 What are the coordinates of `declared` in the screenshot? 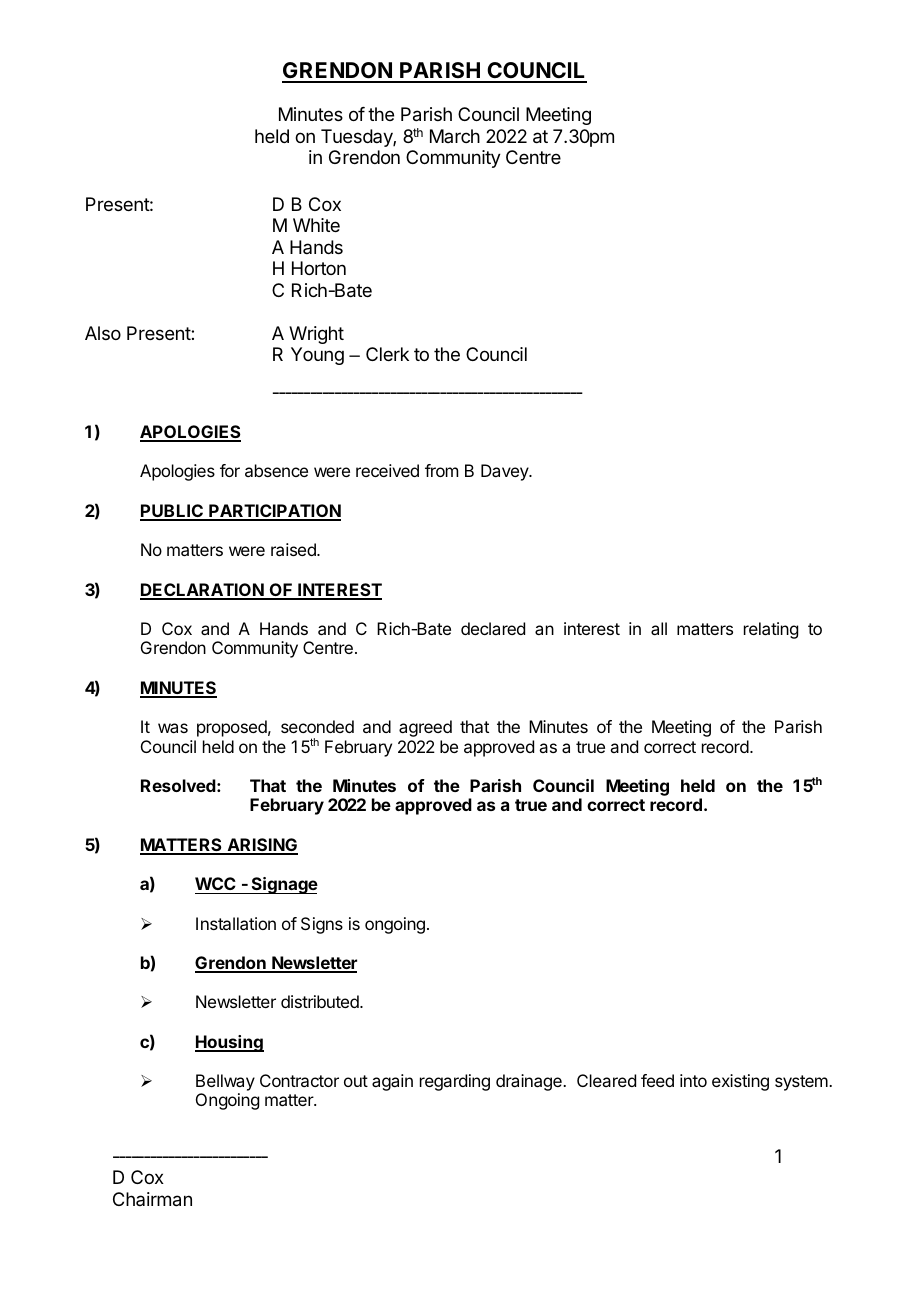 It's located at (493, 628).
